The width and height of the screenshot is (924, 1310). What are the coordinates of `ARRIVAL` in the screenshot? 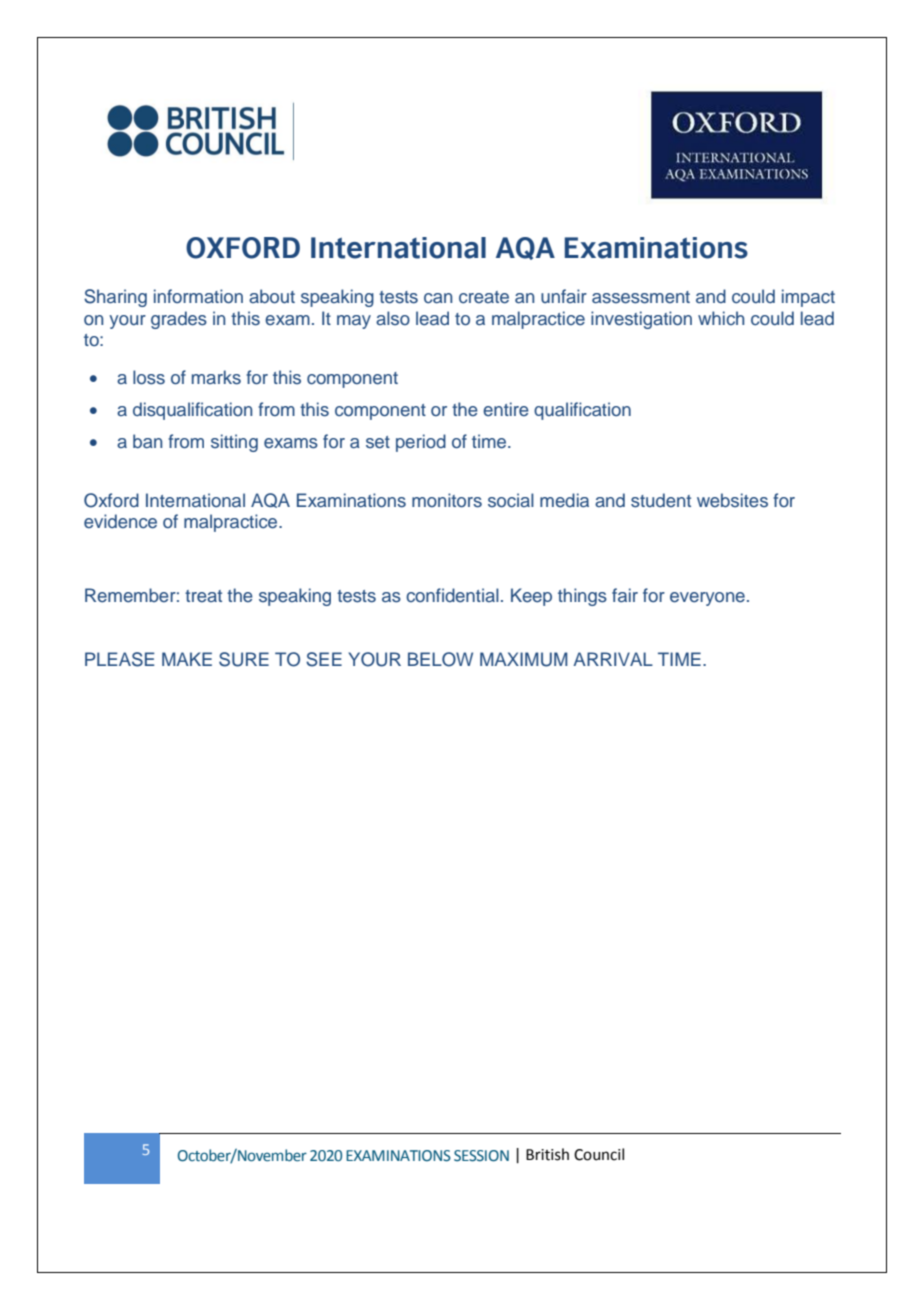 It's located at (613, 659).
